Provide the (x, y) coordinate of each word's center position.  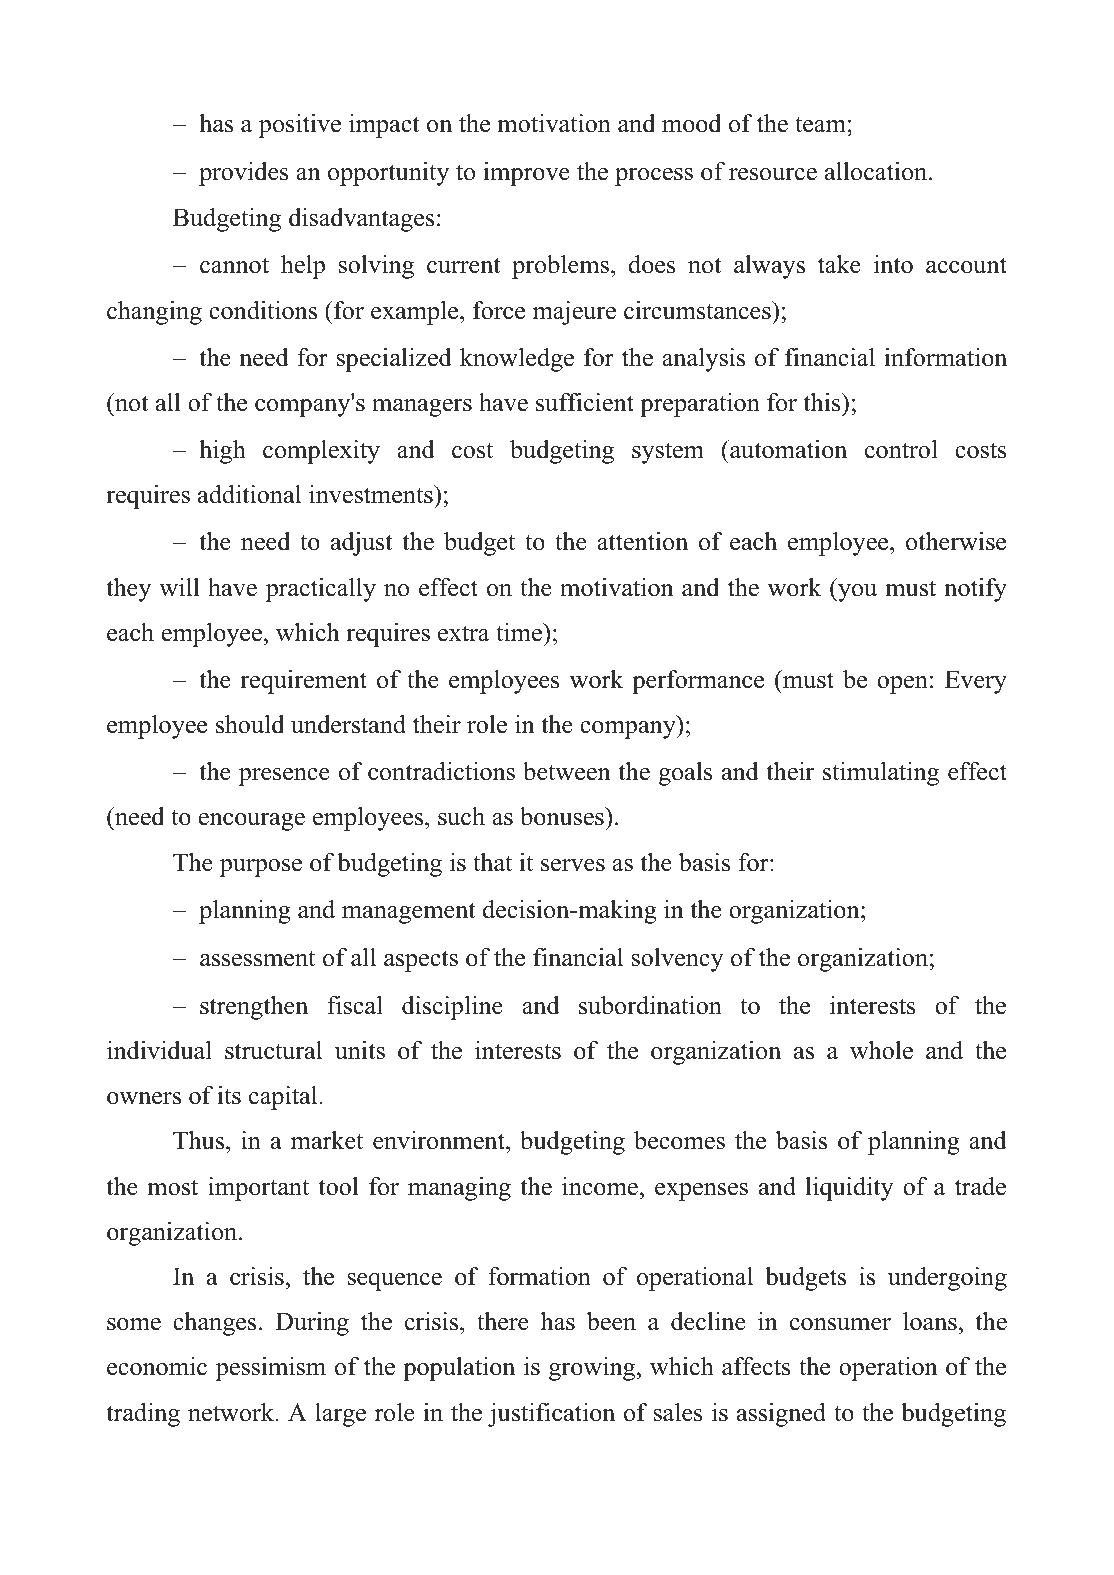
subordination (650, 1005)
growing (593, 1369)
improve (526, 174)
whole (881, 1050)
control (901, 449)
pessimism (271, 1369)
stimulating (881, 774)
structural (273, 1050)
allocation (877, 171)
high (222, 452)
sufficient (585, 402)
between (567, 771)
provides (244, 174)
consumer (840, 1324)
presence (284, 777)
